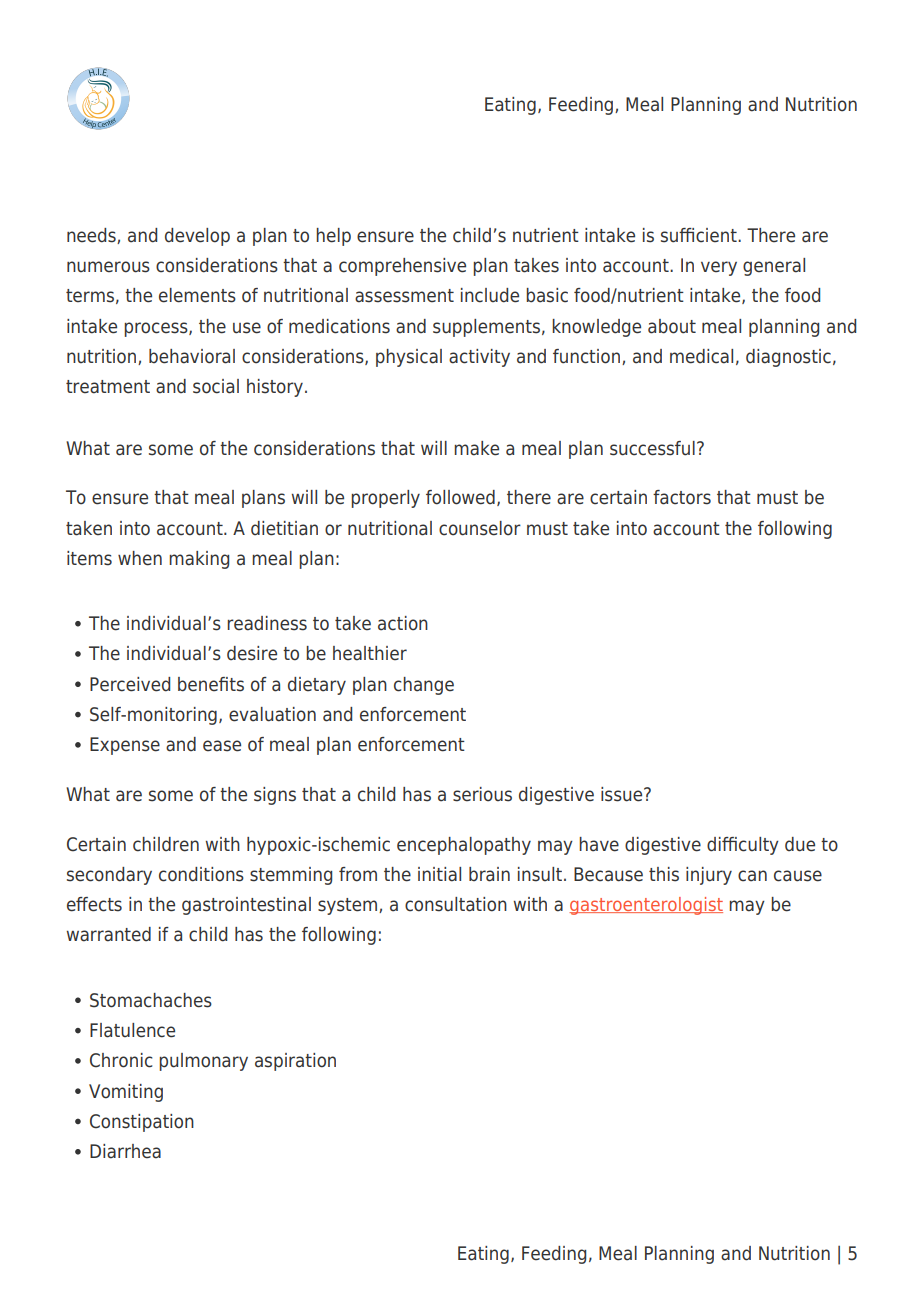 This screenshot has width=924, height=1308. Describe the element at coordinates (142, 1123) in the screenshot. I see `Constipation` at that location.
